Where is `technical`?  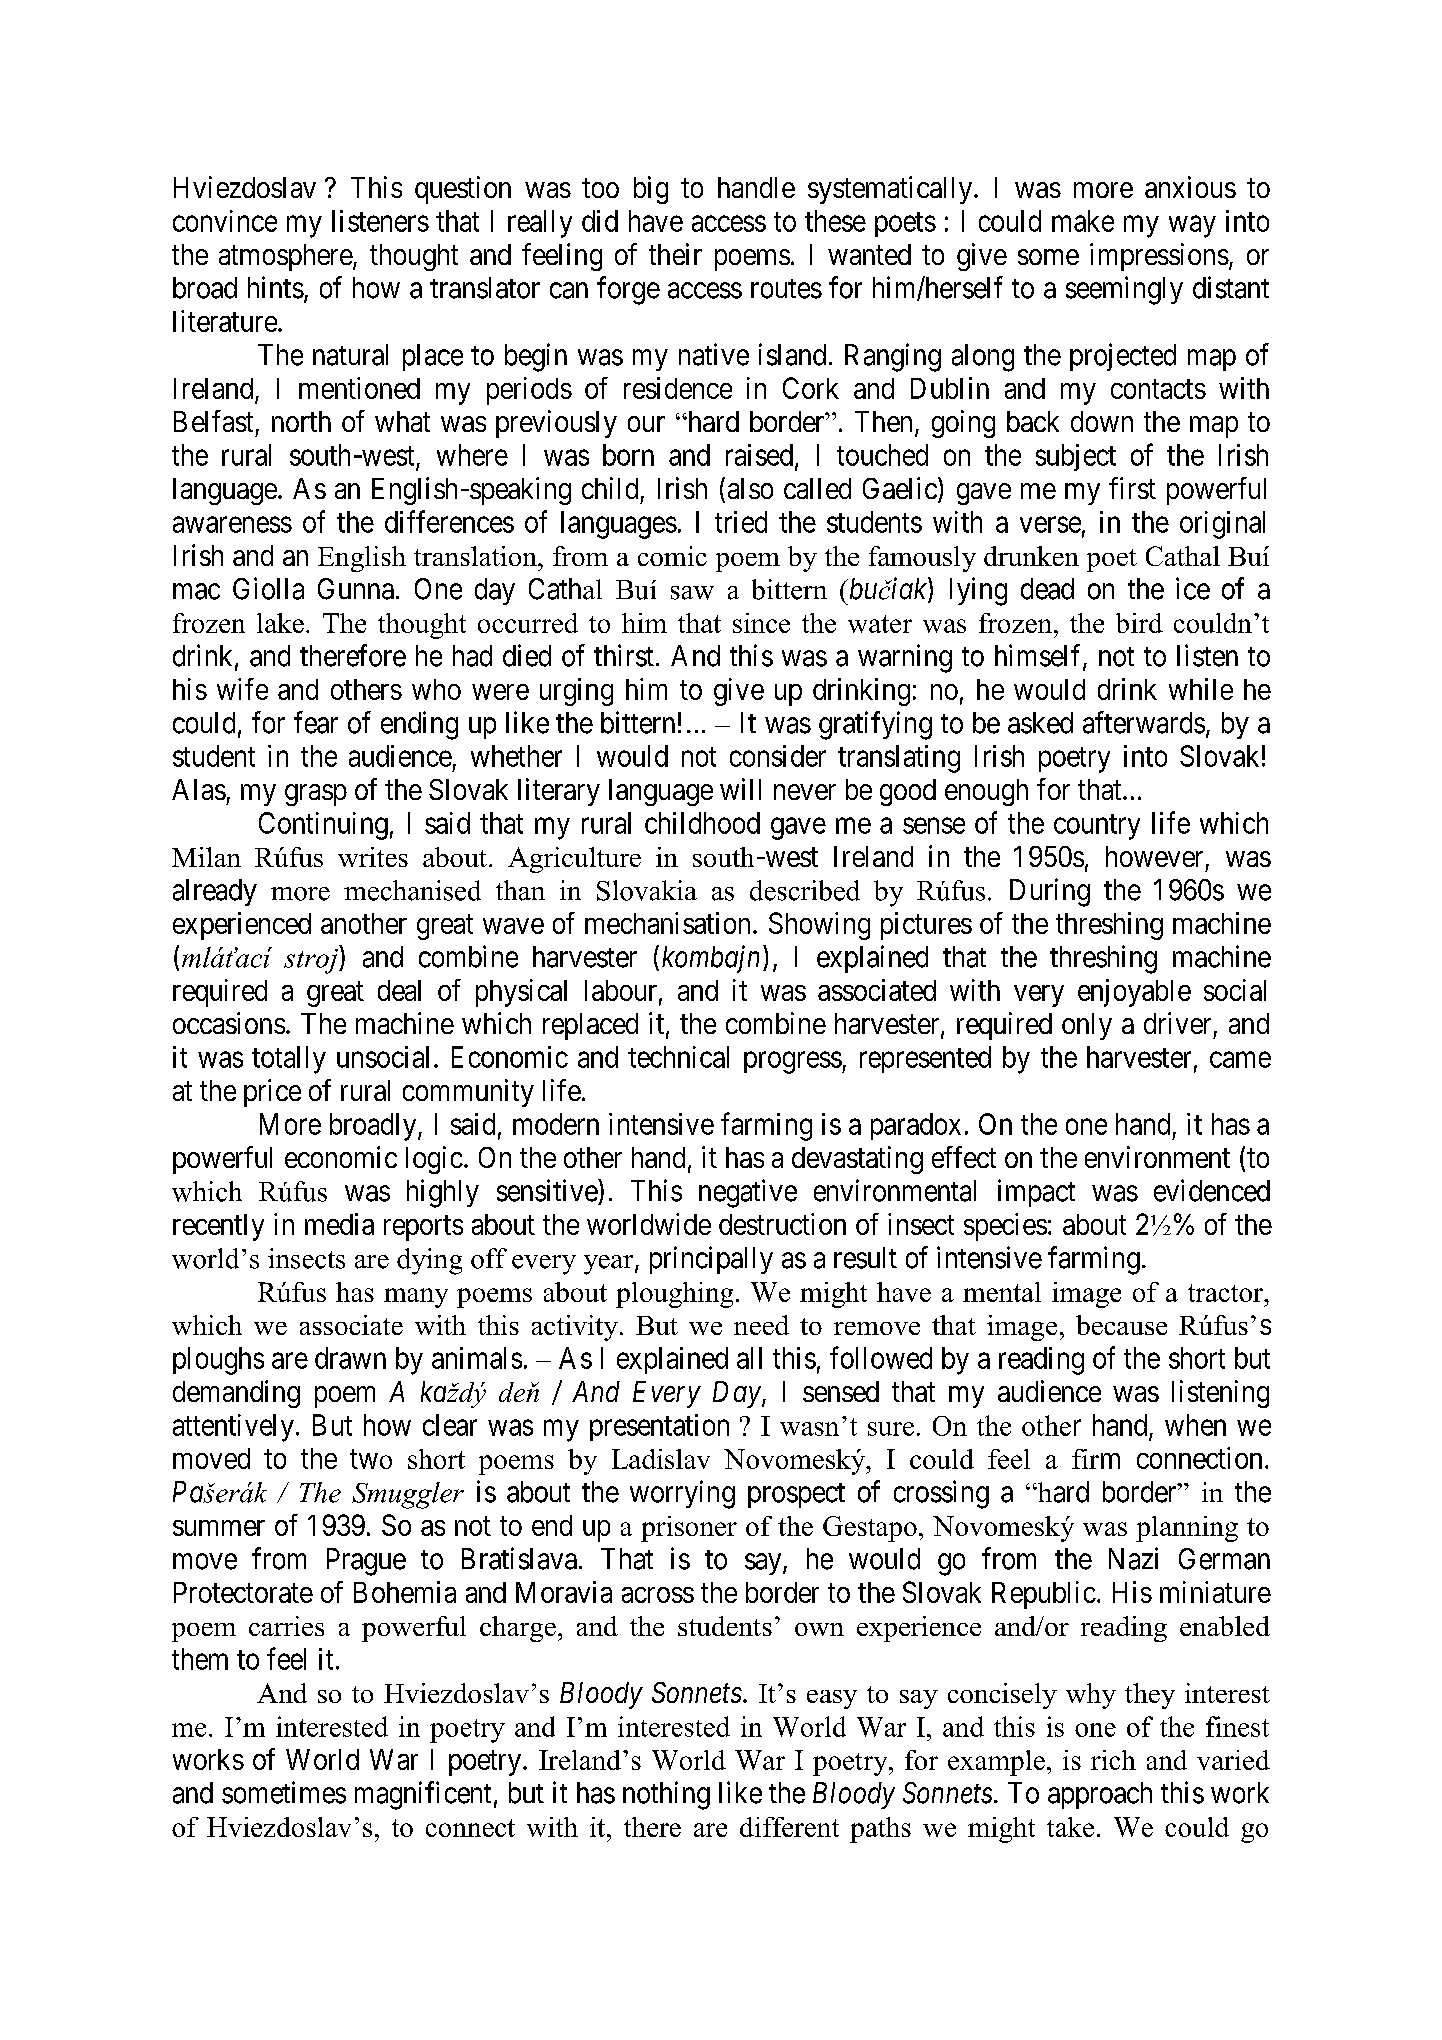
technical is located at coordinates (678, 1057).
